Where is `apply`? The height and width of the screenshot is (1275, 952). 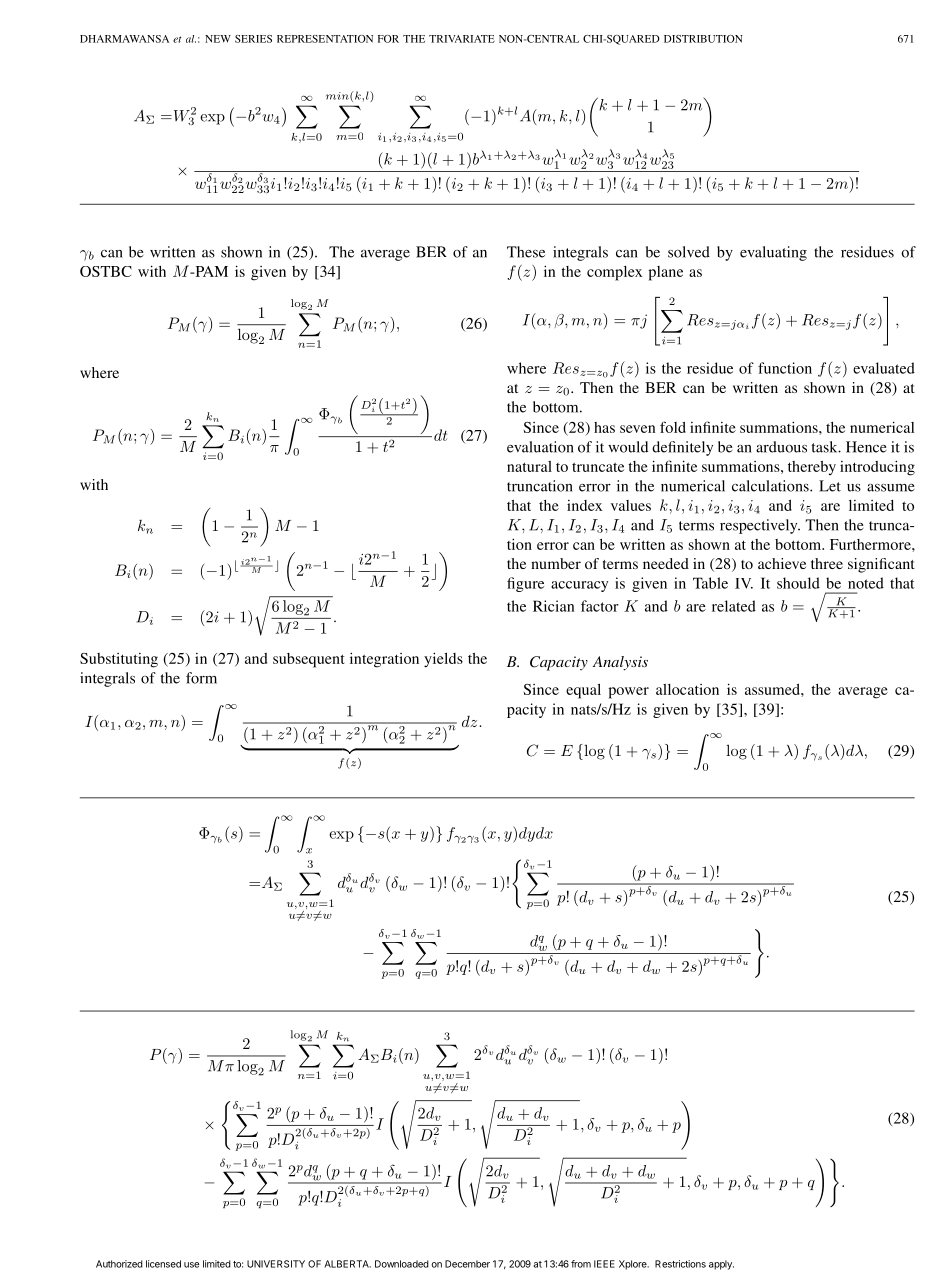 apply is located at coordinates (721, 1265).
